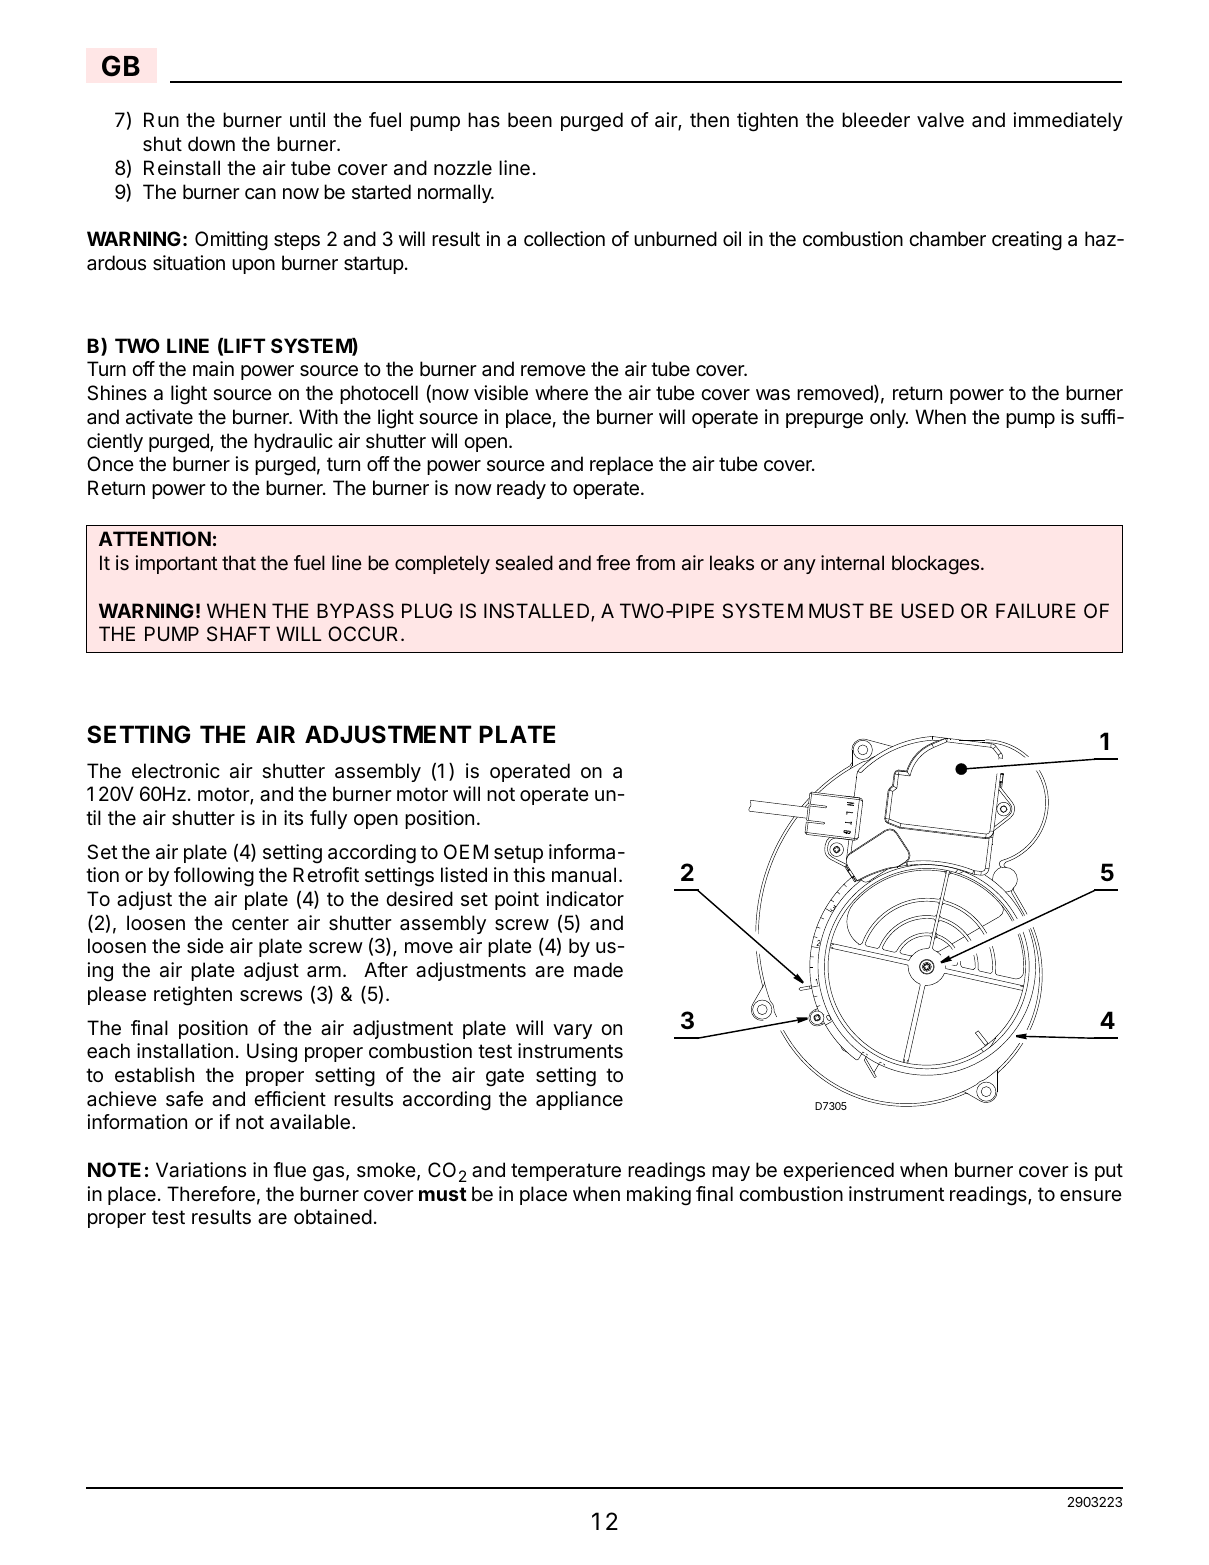  What do you see at coordinates (238, 633) in the screenshot?
I see `SHAFT` at bounding box center [238, 633].
